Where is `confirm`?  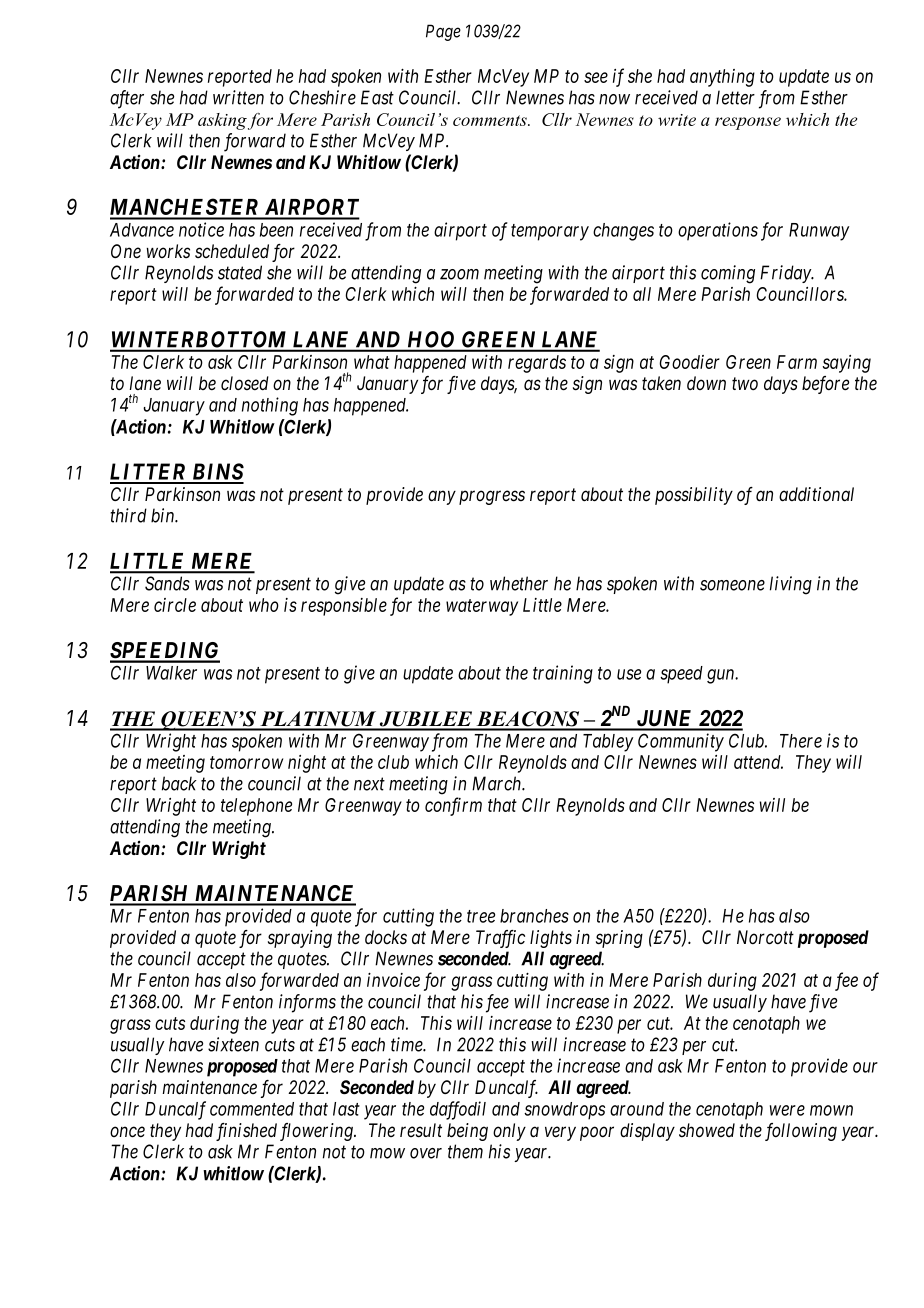
confirm is located at coordinates (453, 806).
